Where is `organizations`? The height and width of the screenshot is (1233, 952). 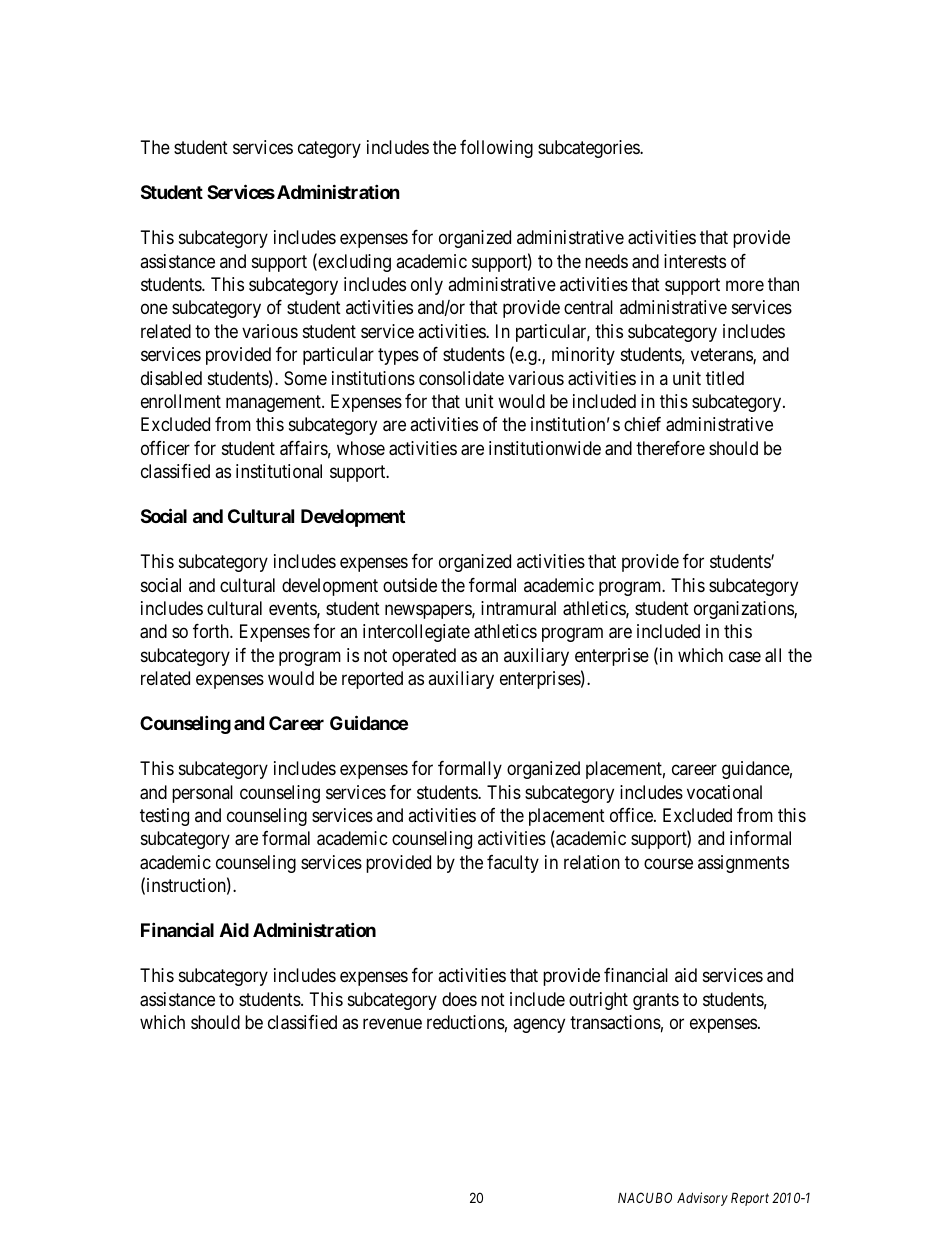 organizations is located at coordinates (744, 610).
